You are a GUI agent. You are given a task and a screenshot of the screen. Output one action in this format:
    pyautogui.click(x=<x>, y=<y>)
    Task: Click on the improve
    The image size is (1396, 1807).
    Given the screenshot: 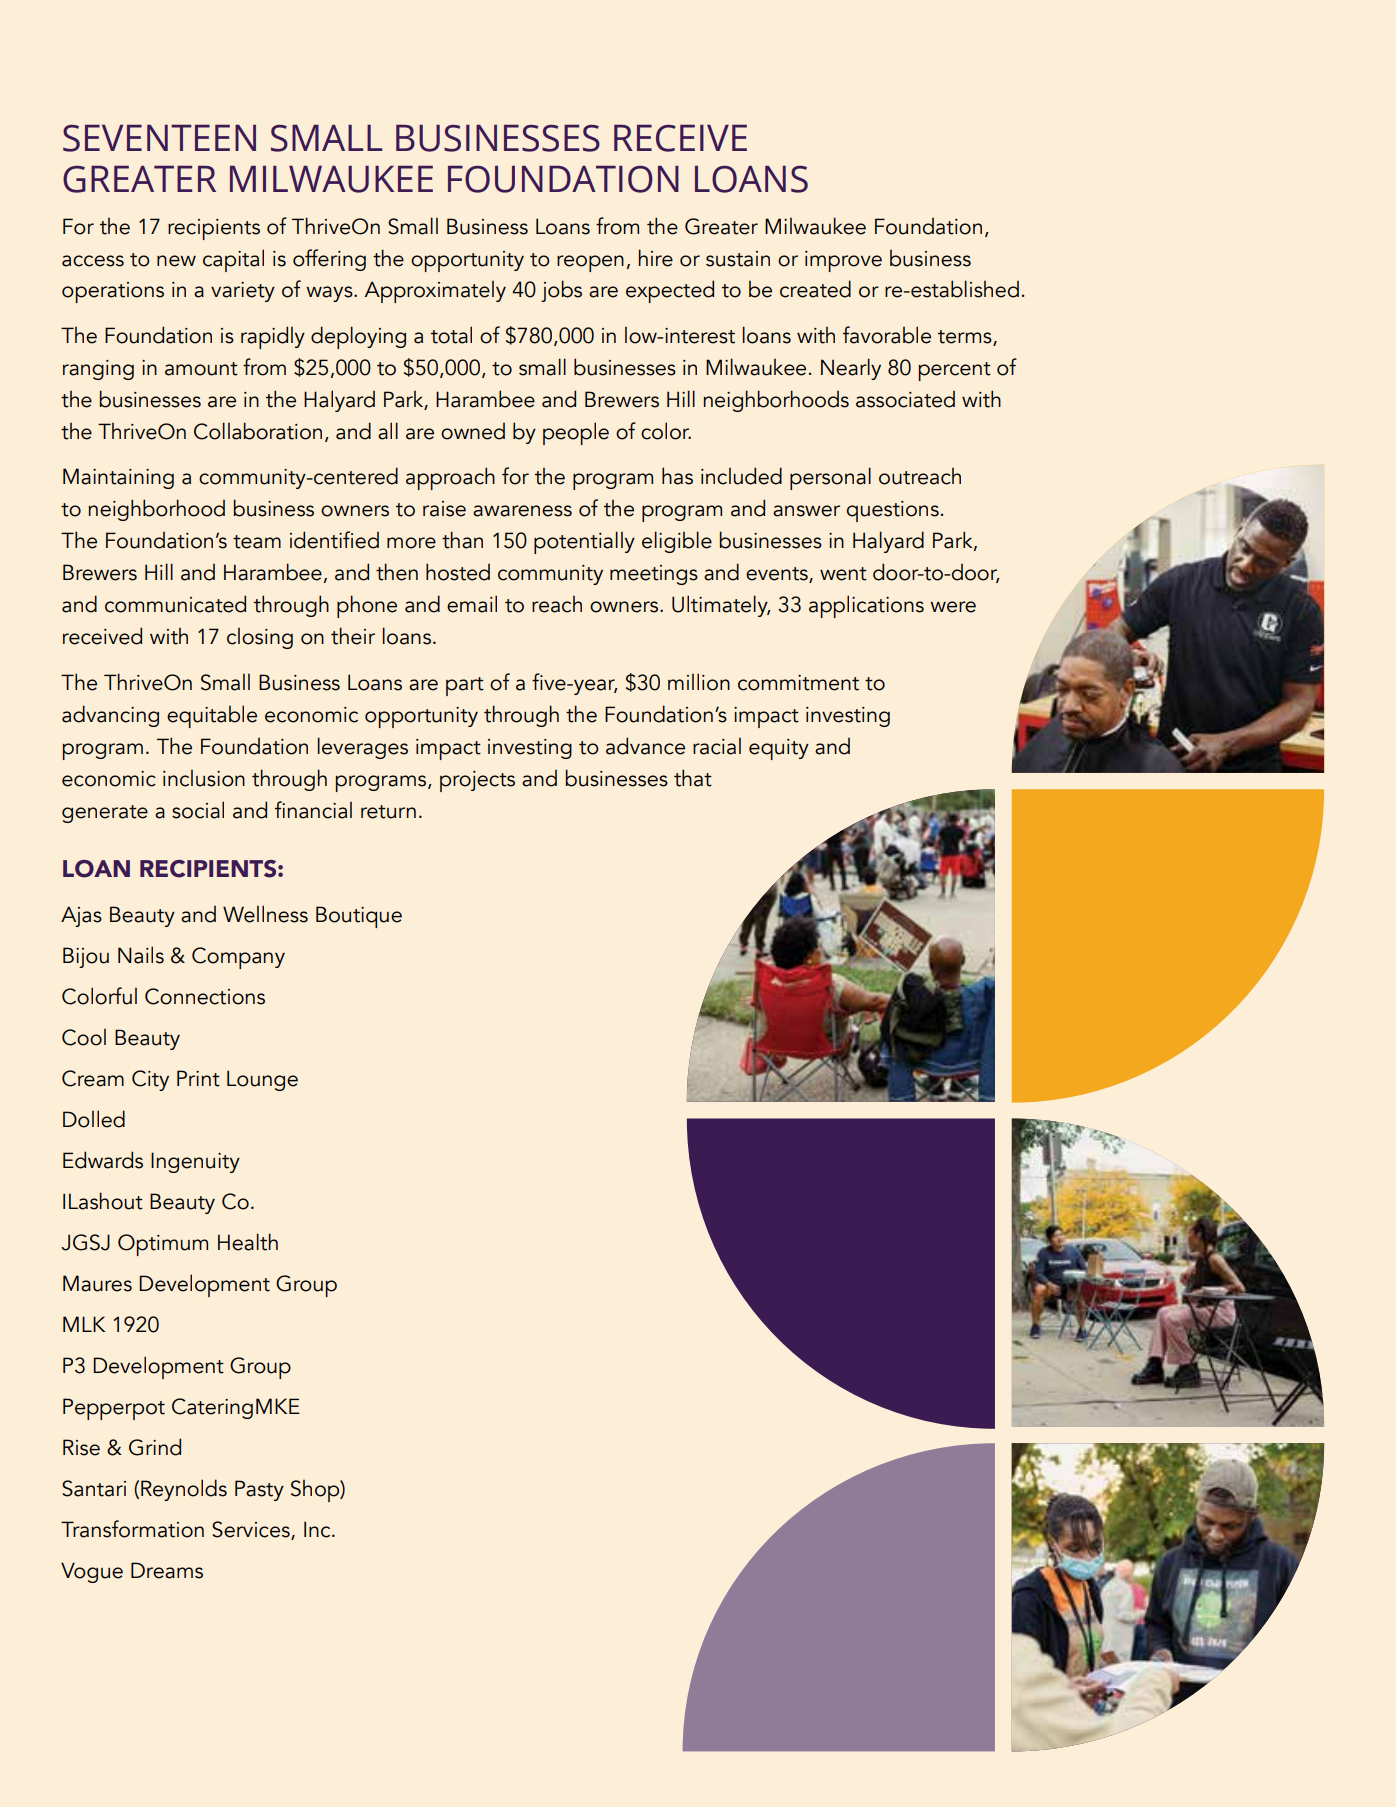 What is the action you would take?
    pyautogui.click(x=843, y=261)
